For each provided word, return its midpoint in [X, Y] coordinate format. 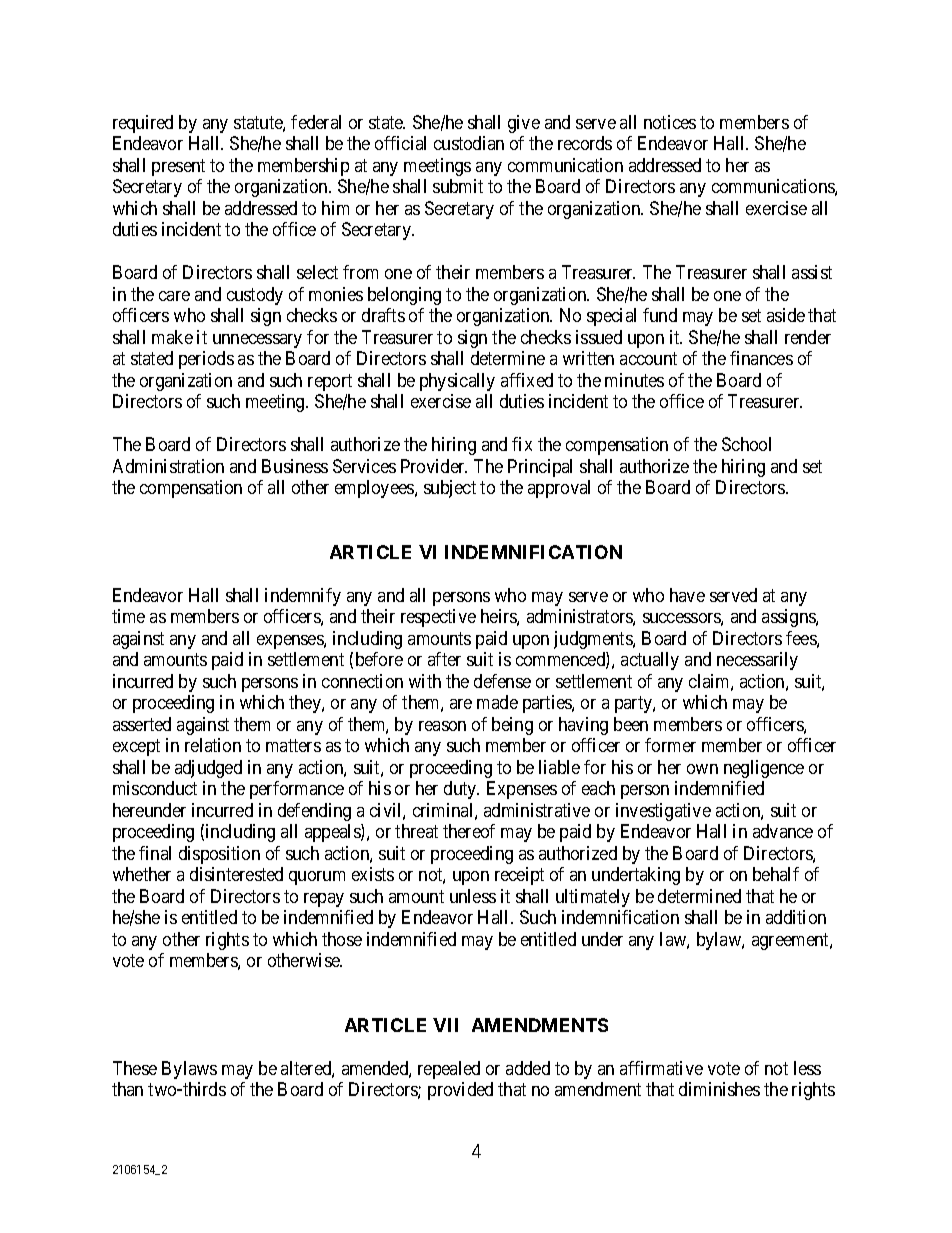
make [172, 337]
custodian [469, 143]
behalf [776, 874]
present [178, 167]
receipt [519, 876]
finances [761, 358]
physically [457, 382]
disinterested [236, 874]
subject [450, 489]
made [497, 702]
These [135, 1068]
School [746, 444]
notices [670, 122]
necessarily [757, 661]
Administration [168, 466]
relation [213, 745]
